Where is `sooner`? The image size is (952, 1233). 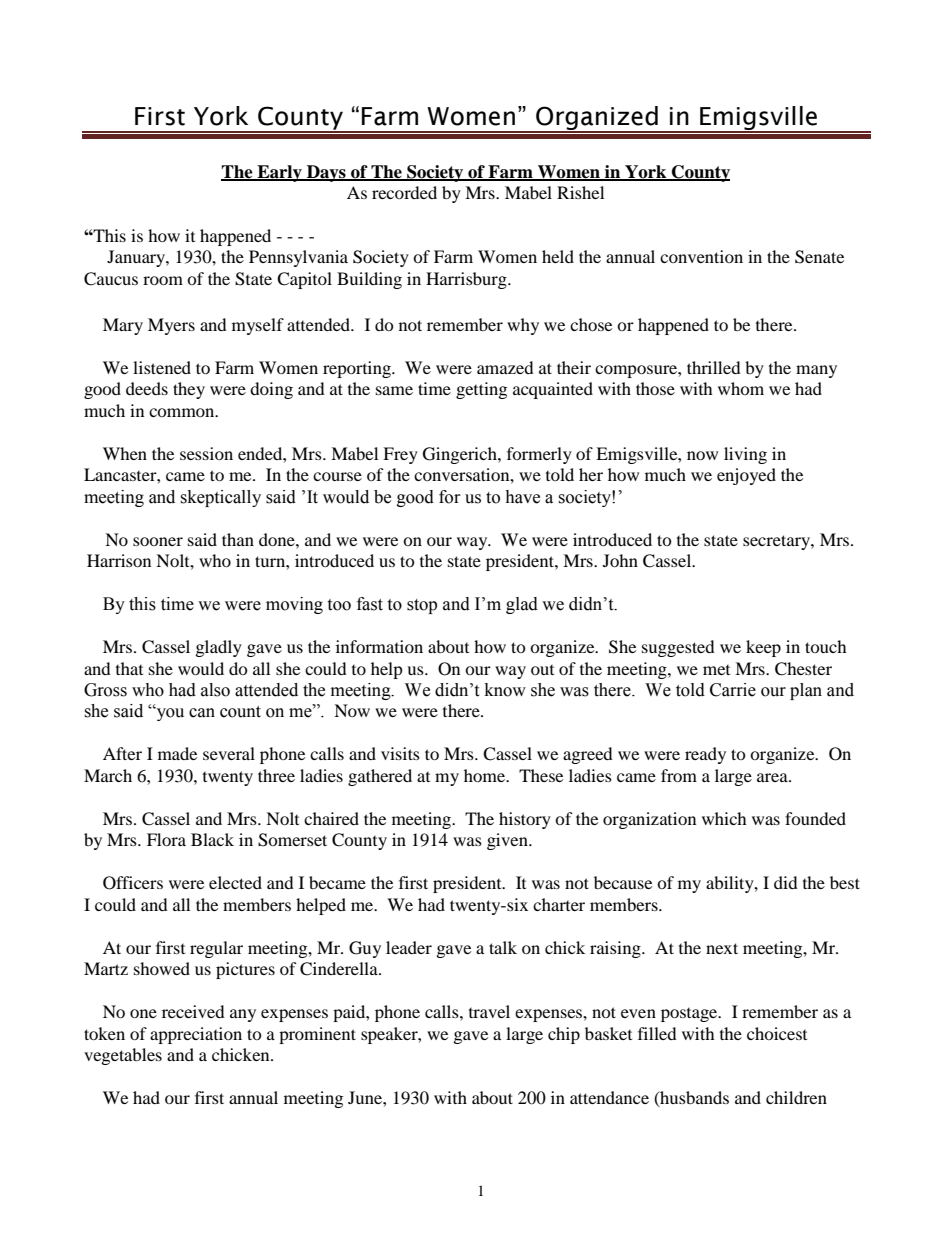 sooner is located at coordinates (158, 541).
